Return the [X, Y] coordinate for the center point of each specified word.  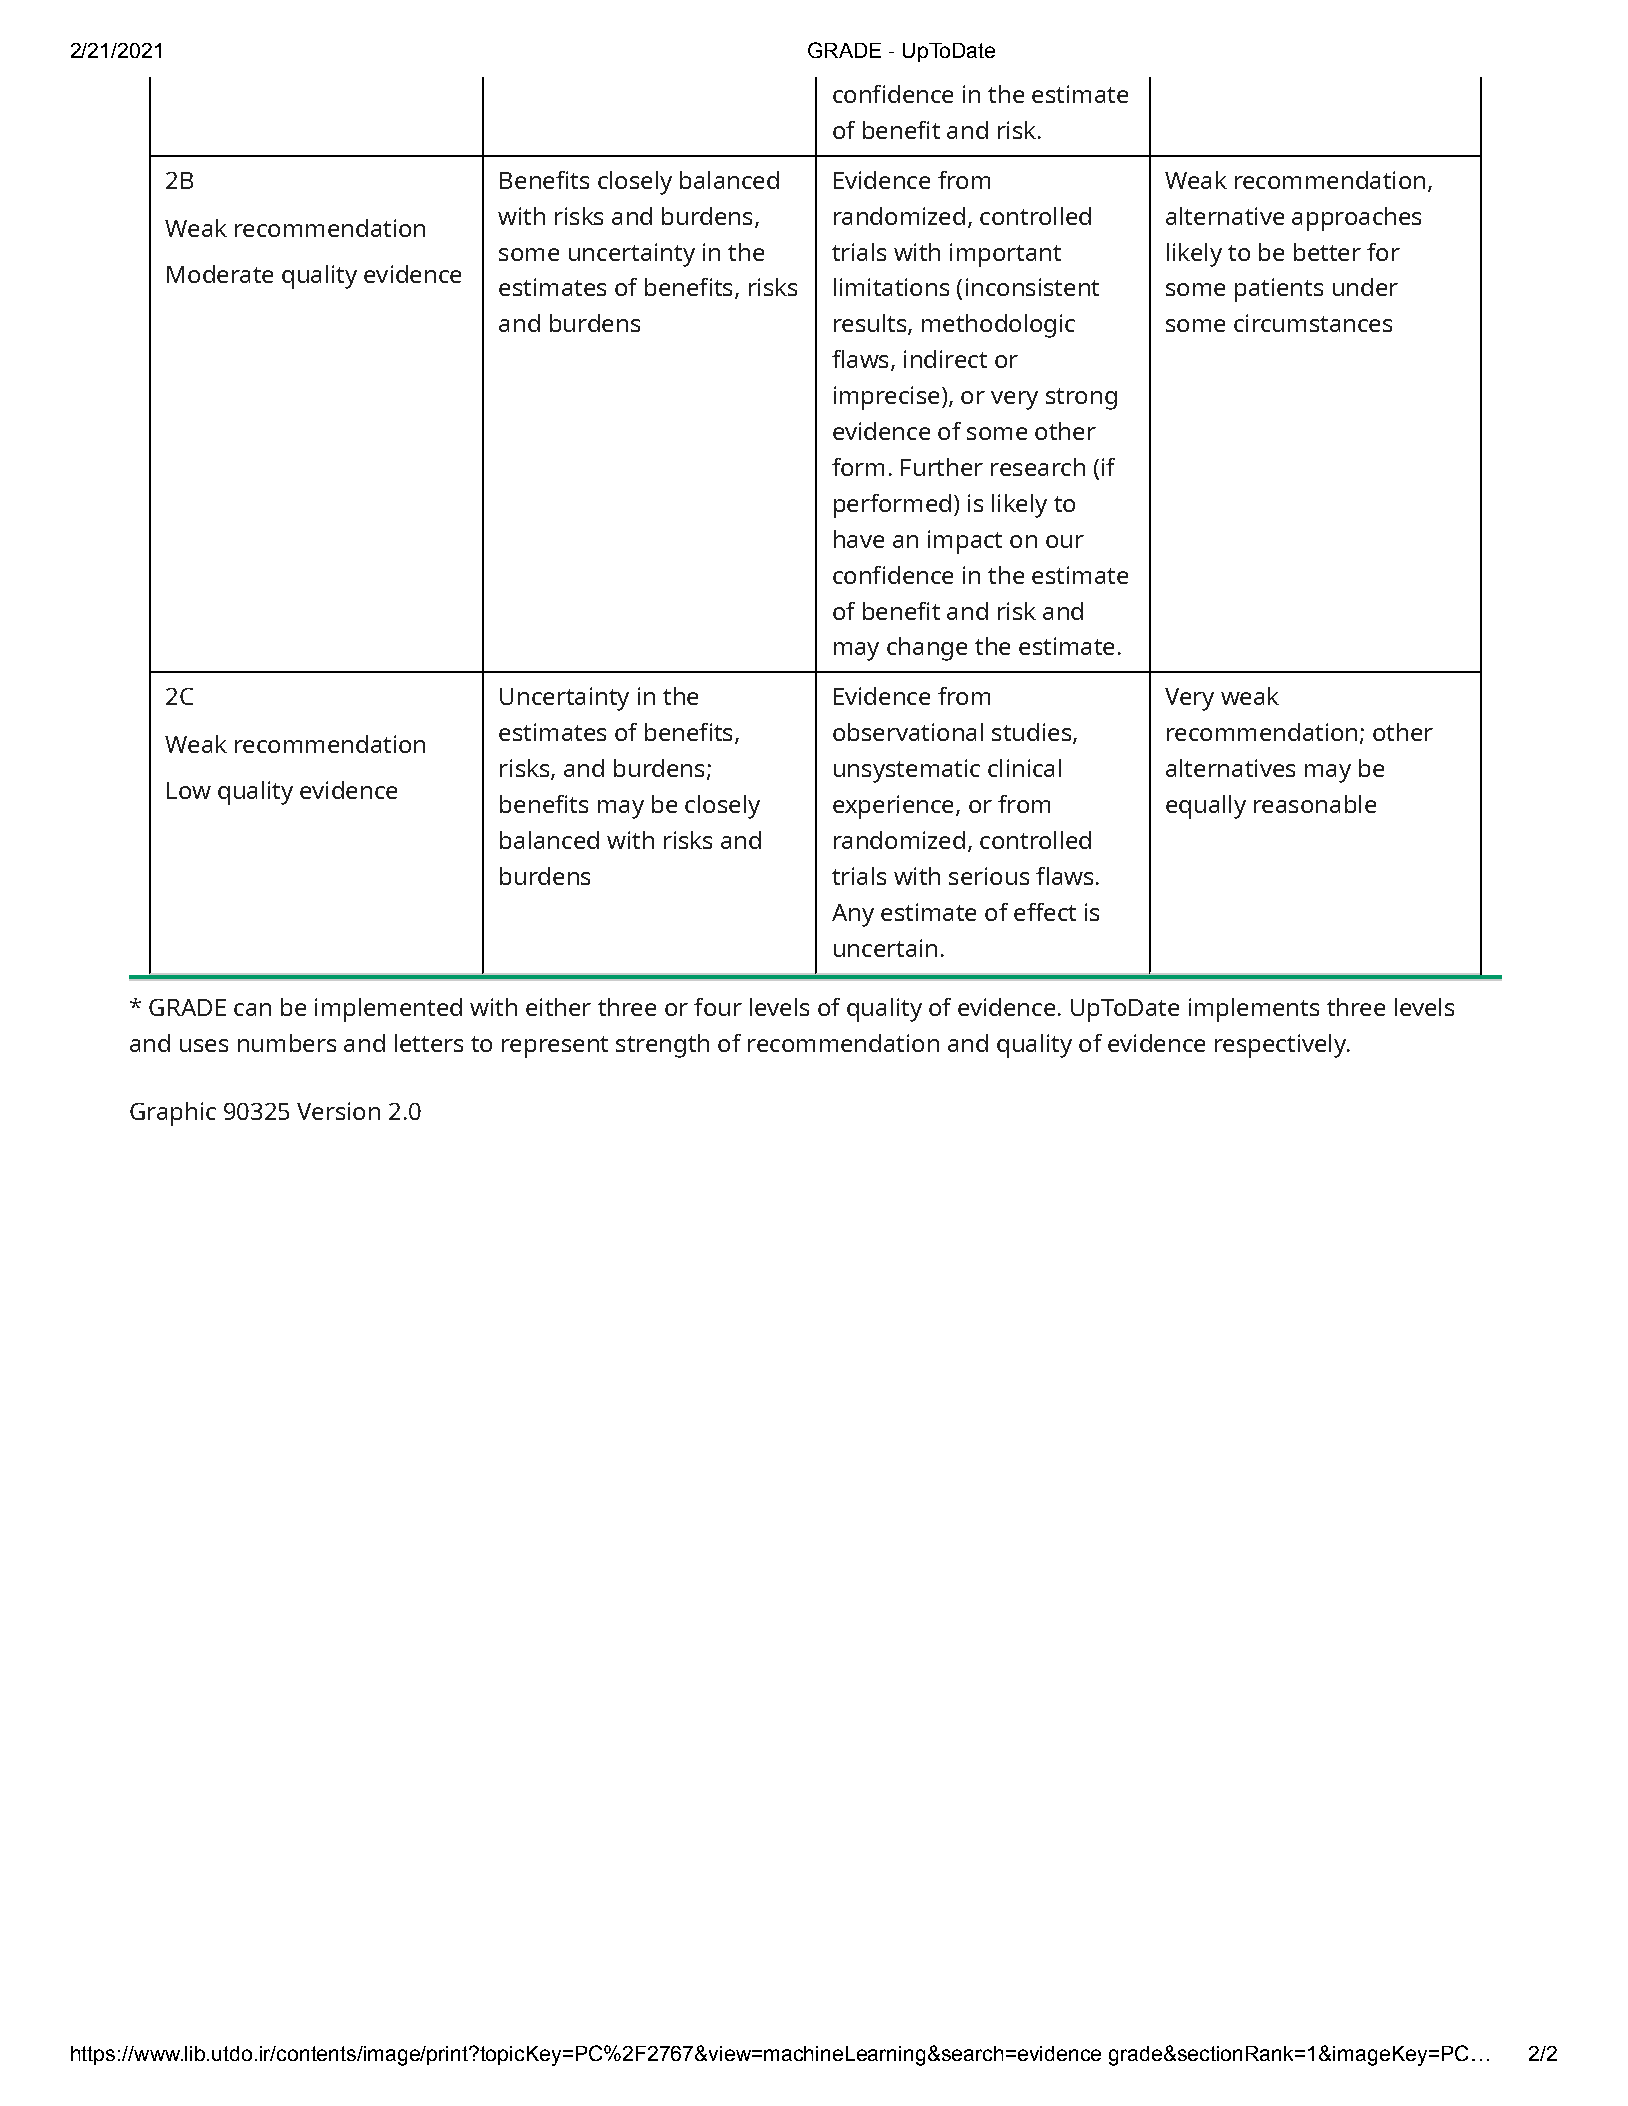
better [1327, 252]
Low [189, 790]
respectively [1281, 1046]
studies [1031, 732]
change [927, 649]
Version [338, 1111]
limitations [891, 287]
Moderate [220, 274]
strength [662, 1046]
